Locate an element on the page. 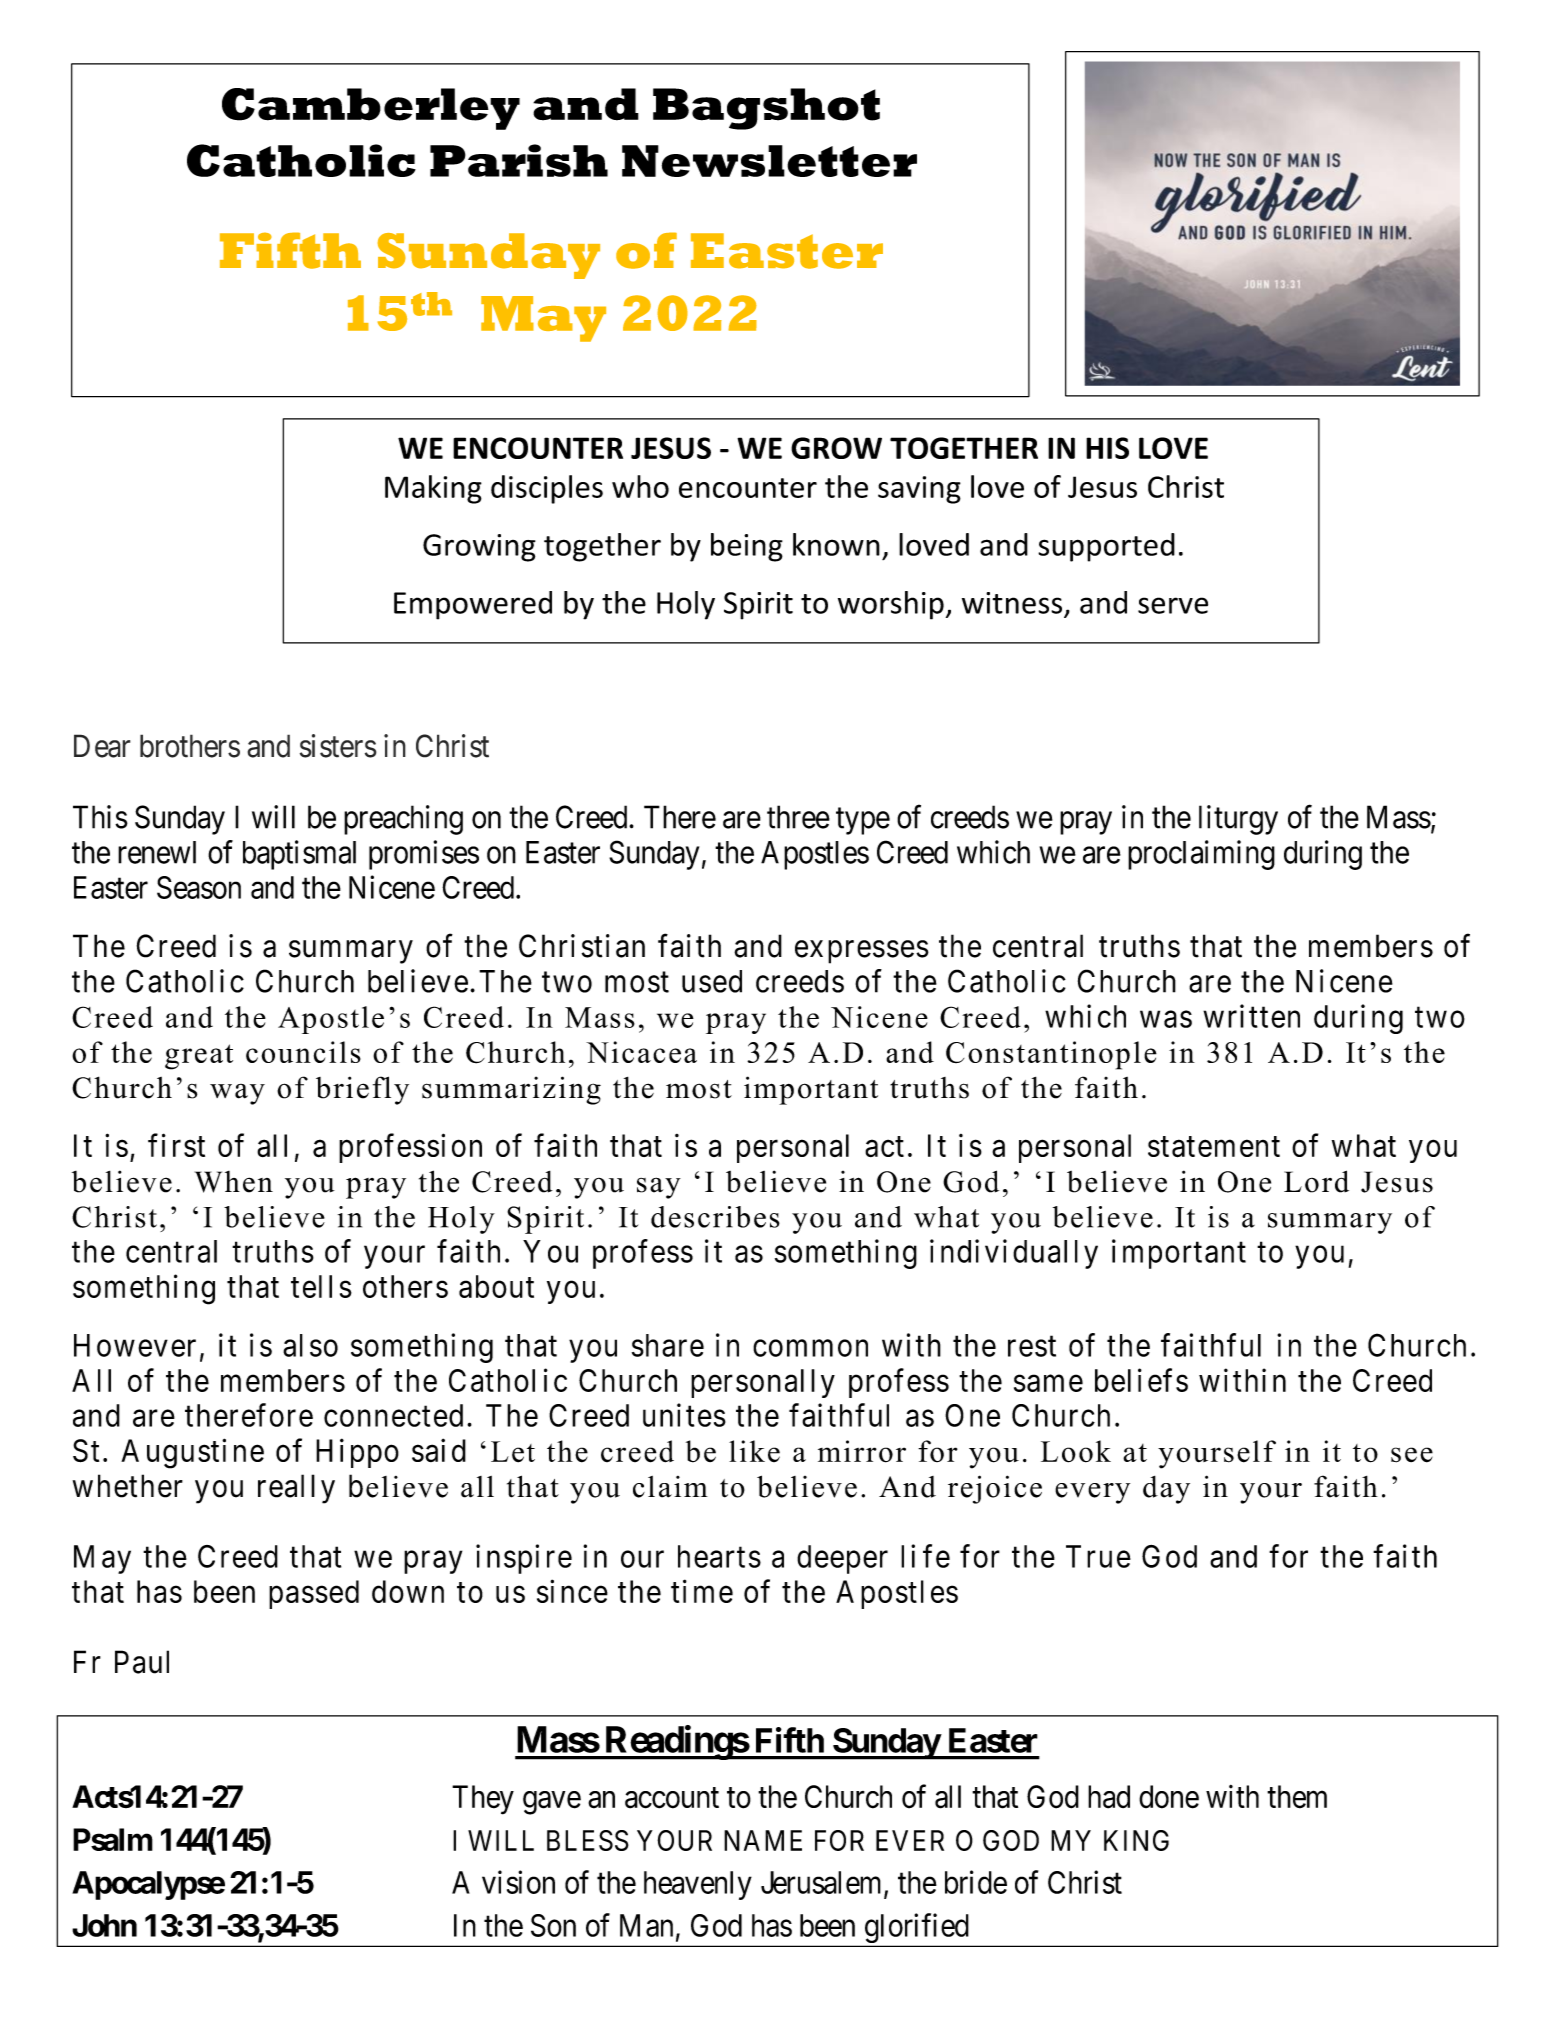  True is located at coordinates (1098, 1556).
